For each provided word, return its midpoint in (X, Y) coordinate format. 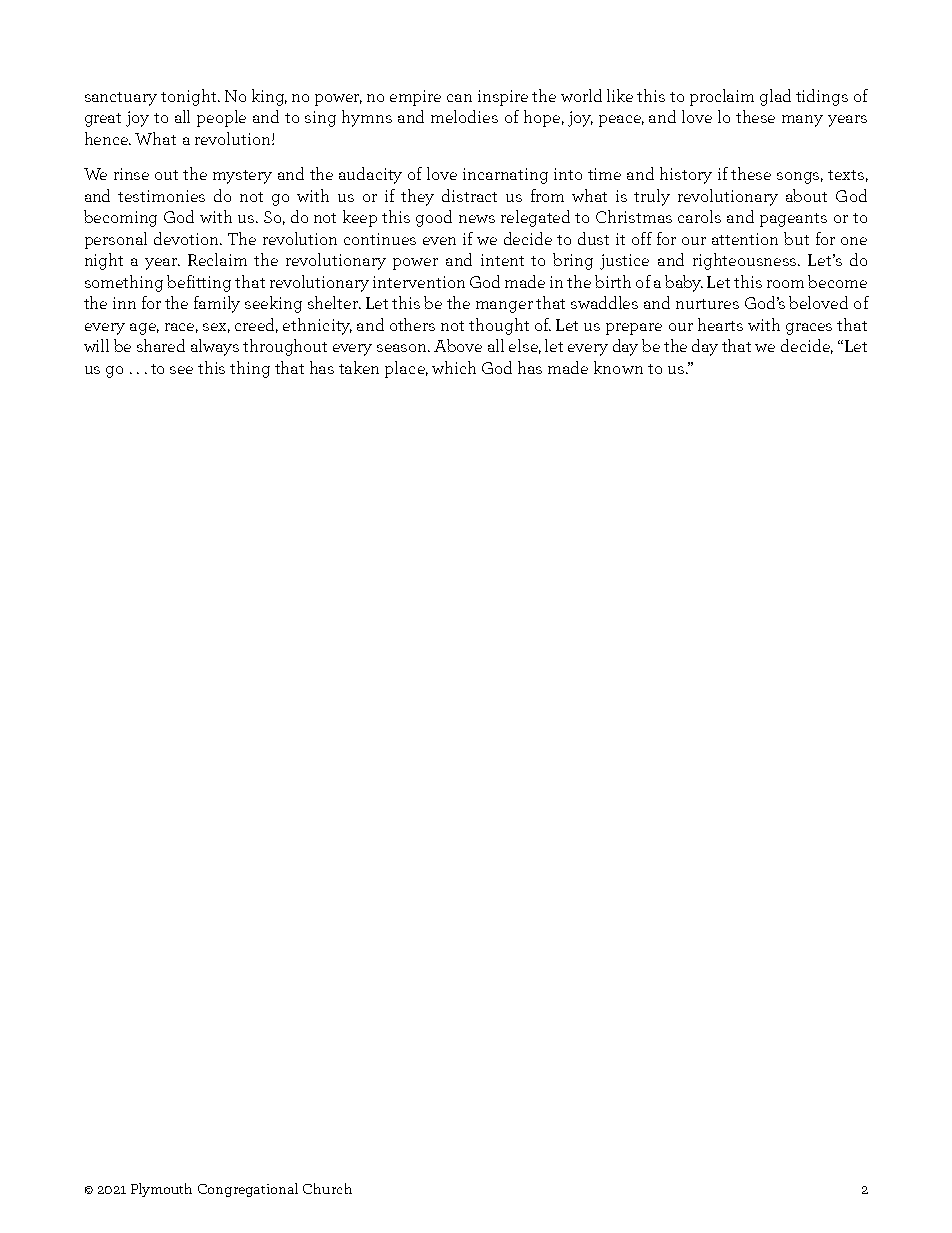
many (802, 121)
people (221, 118)
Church (327, 1188)
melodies (464, 116)
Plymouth (161, 1190)
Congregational (248, 1190)
